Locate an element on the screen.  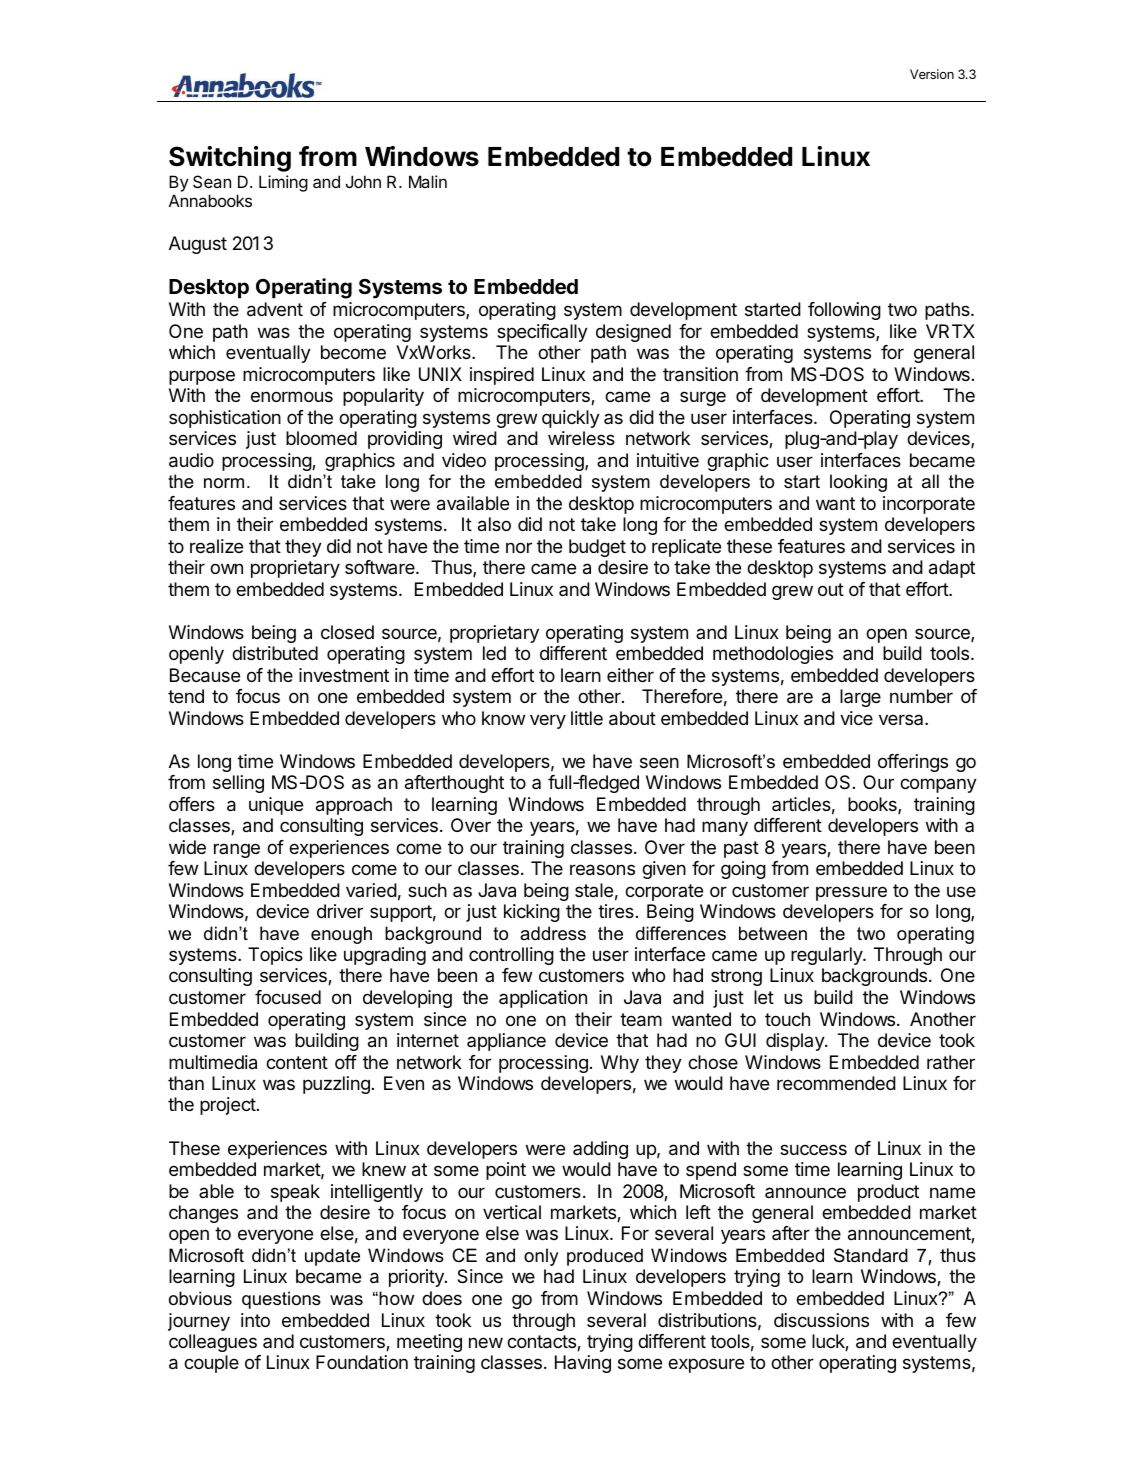
distributed is located at coordinates (275, 653).
